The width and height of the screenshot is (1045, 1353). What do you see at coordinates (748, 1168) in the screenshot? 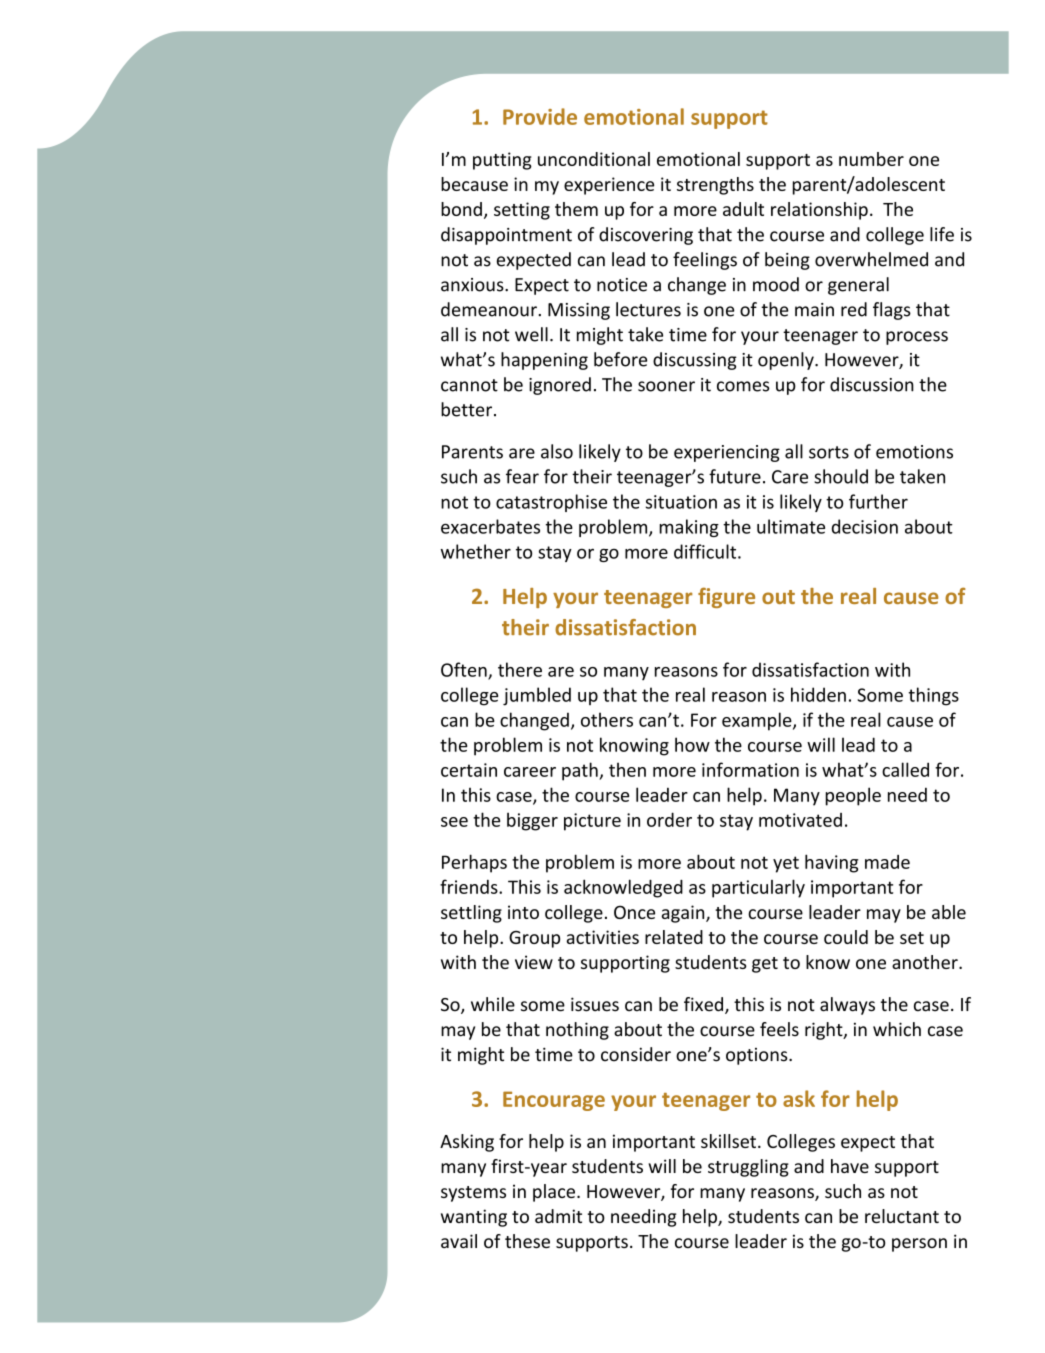
I see `struggling` at bounding box center [748, 1168].
